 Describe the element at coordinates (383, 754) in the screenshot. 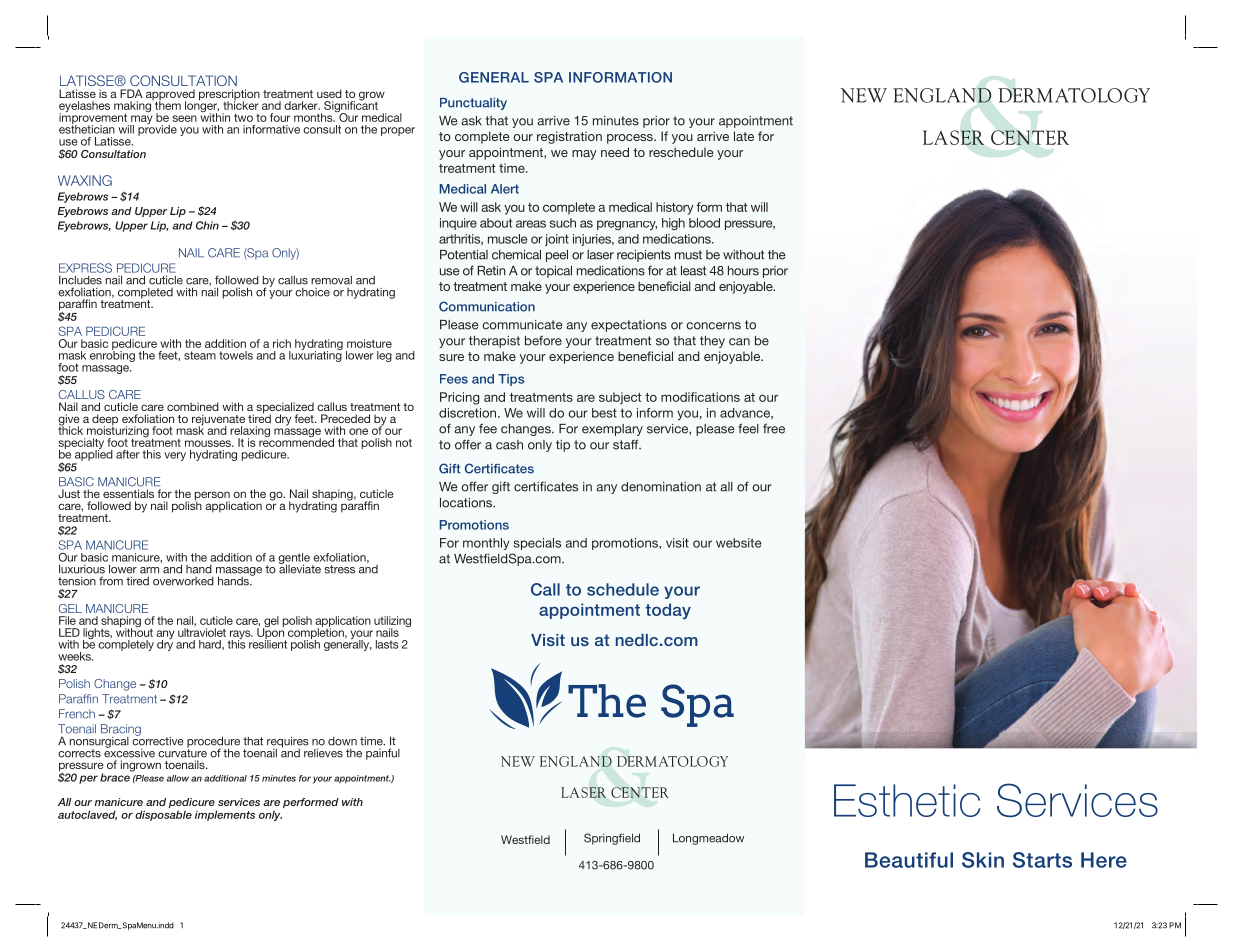

I see `painful` at that location.
